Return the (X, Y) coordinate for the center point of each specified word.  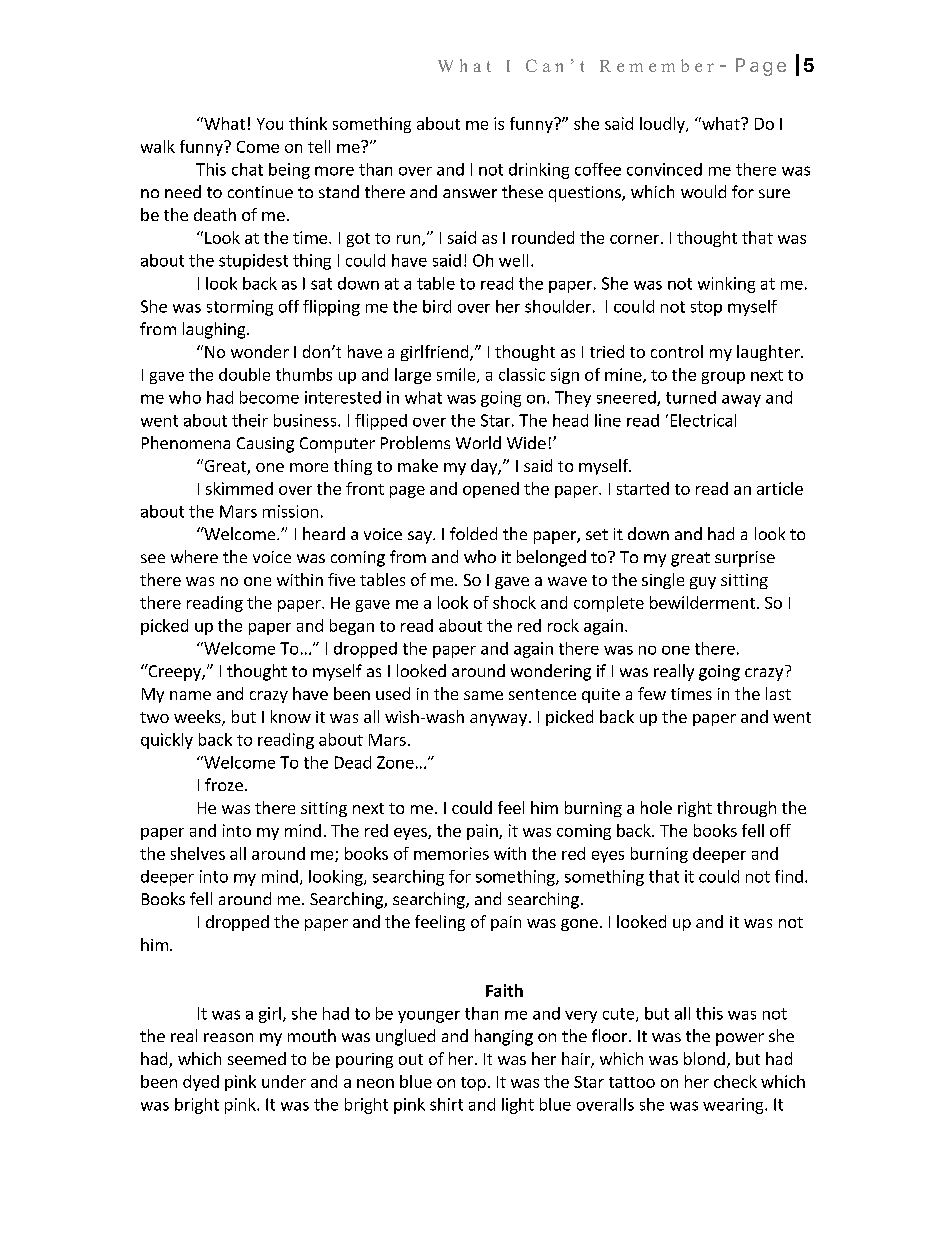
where (194, 556)
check (735, 1081)
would (703, 191)
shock (514, 602)
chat (247, 169)
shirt (446, 1104)
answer (470, 193)
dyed (201, 1083)
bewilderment (702, 602)
